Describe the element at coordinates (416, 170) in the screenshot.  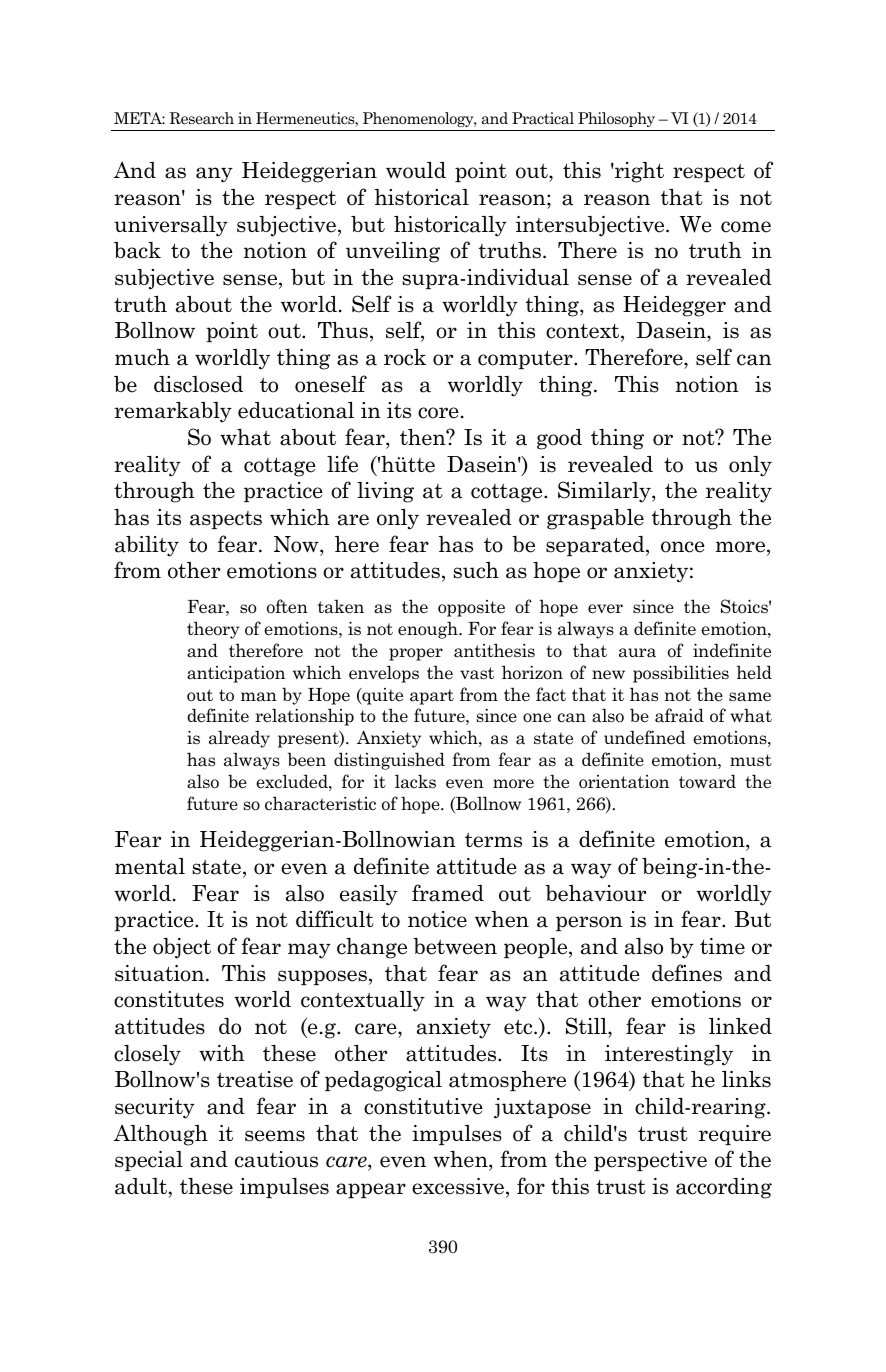
I see `would` at that location.
